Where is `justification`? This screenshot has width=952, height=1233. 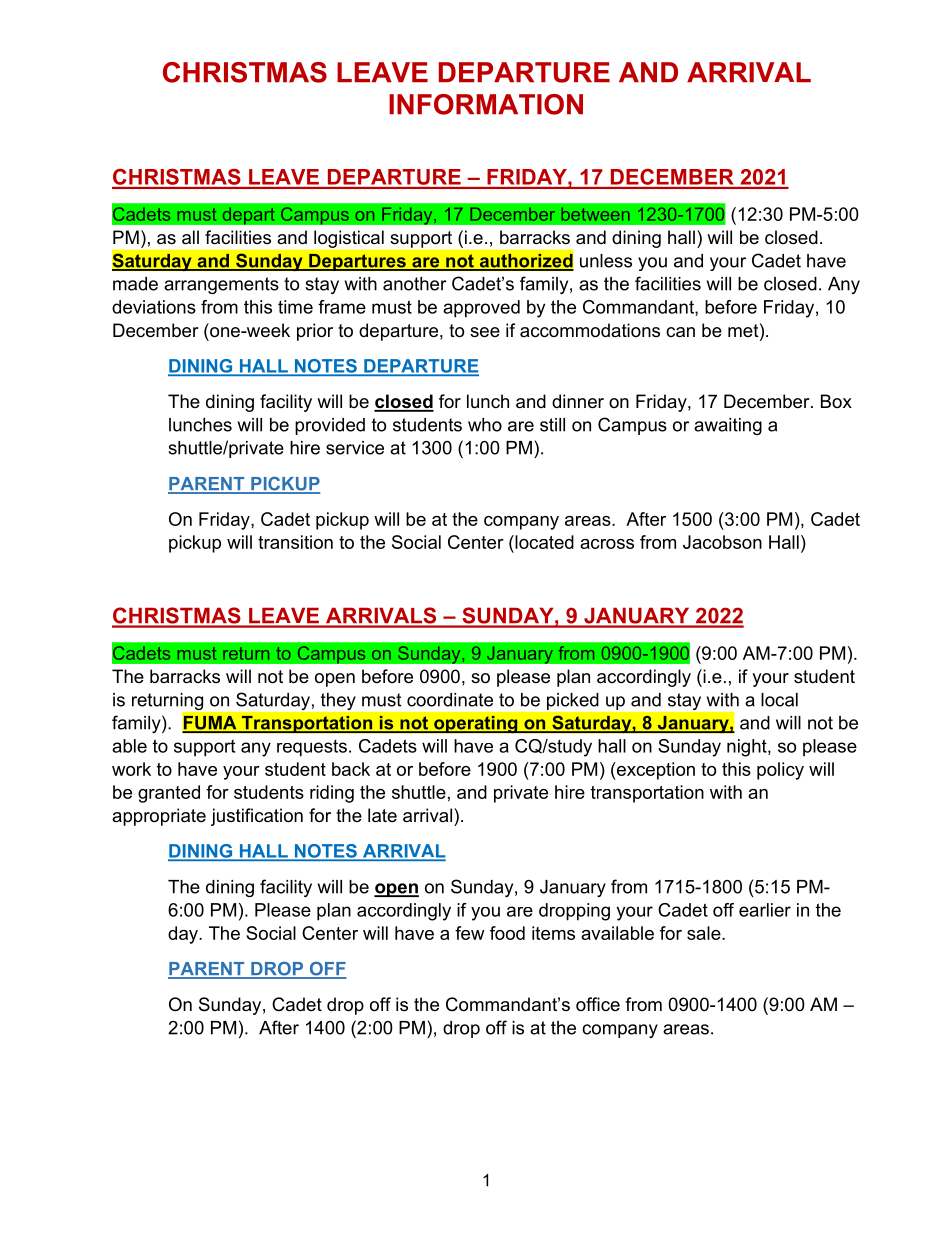
justification is located at coordinates (257, 817).
